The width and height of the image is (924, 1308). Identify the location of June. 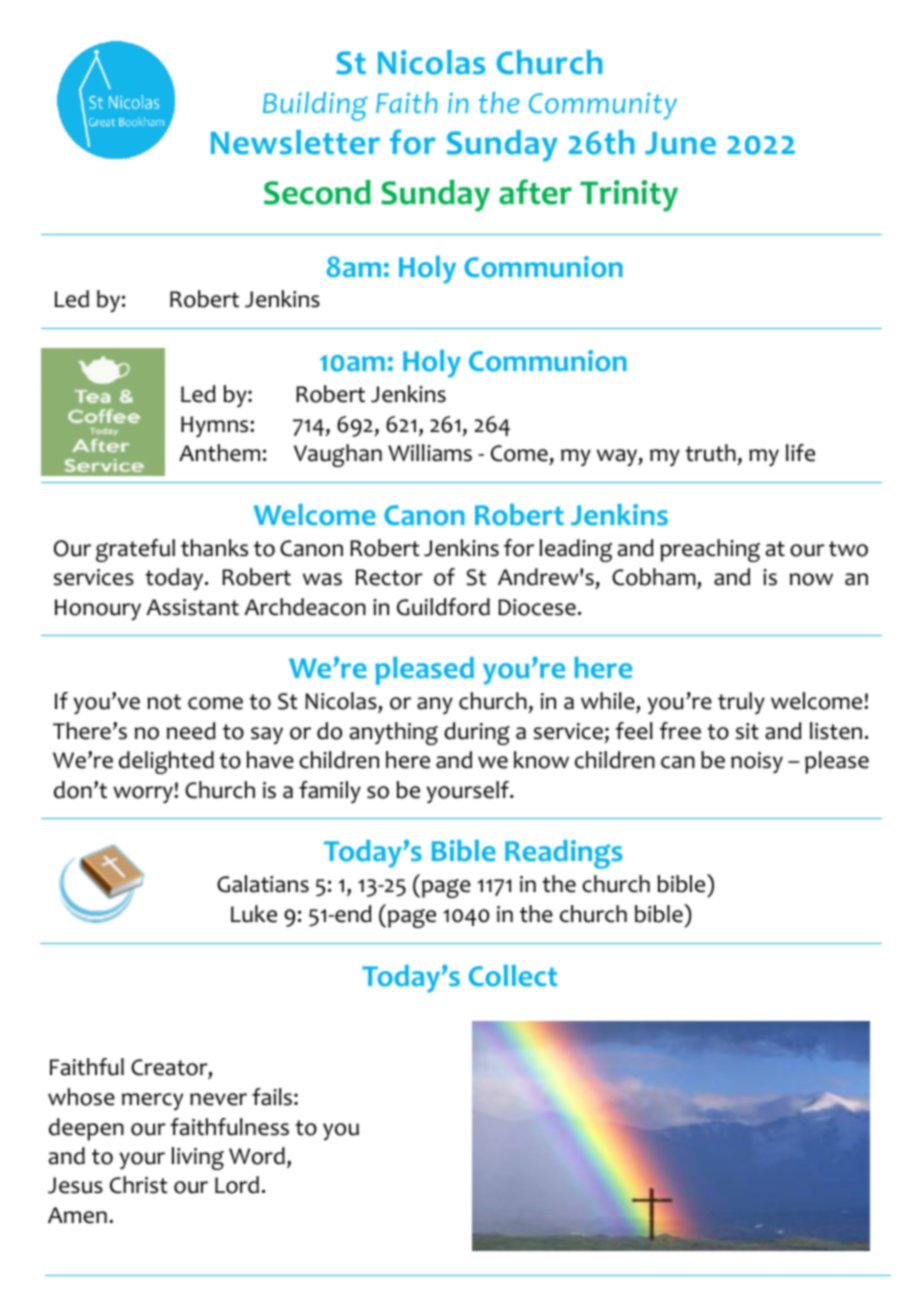
(680, 143).
